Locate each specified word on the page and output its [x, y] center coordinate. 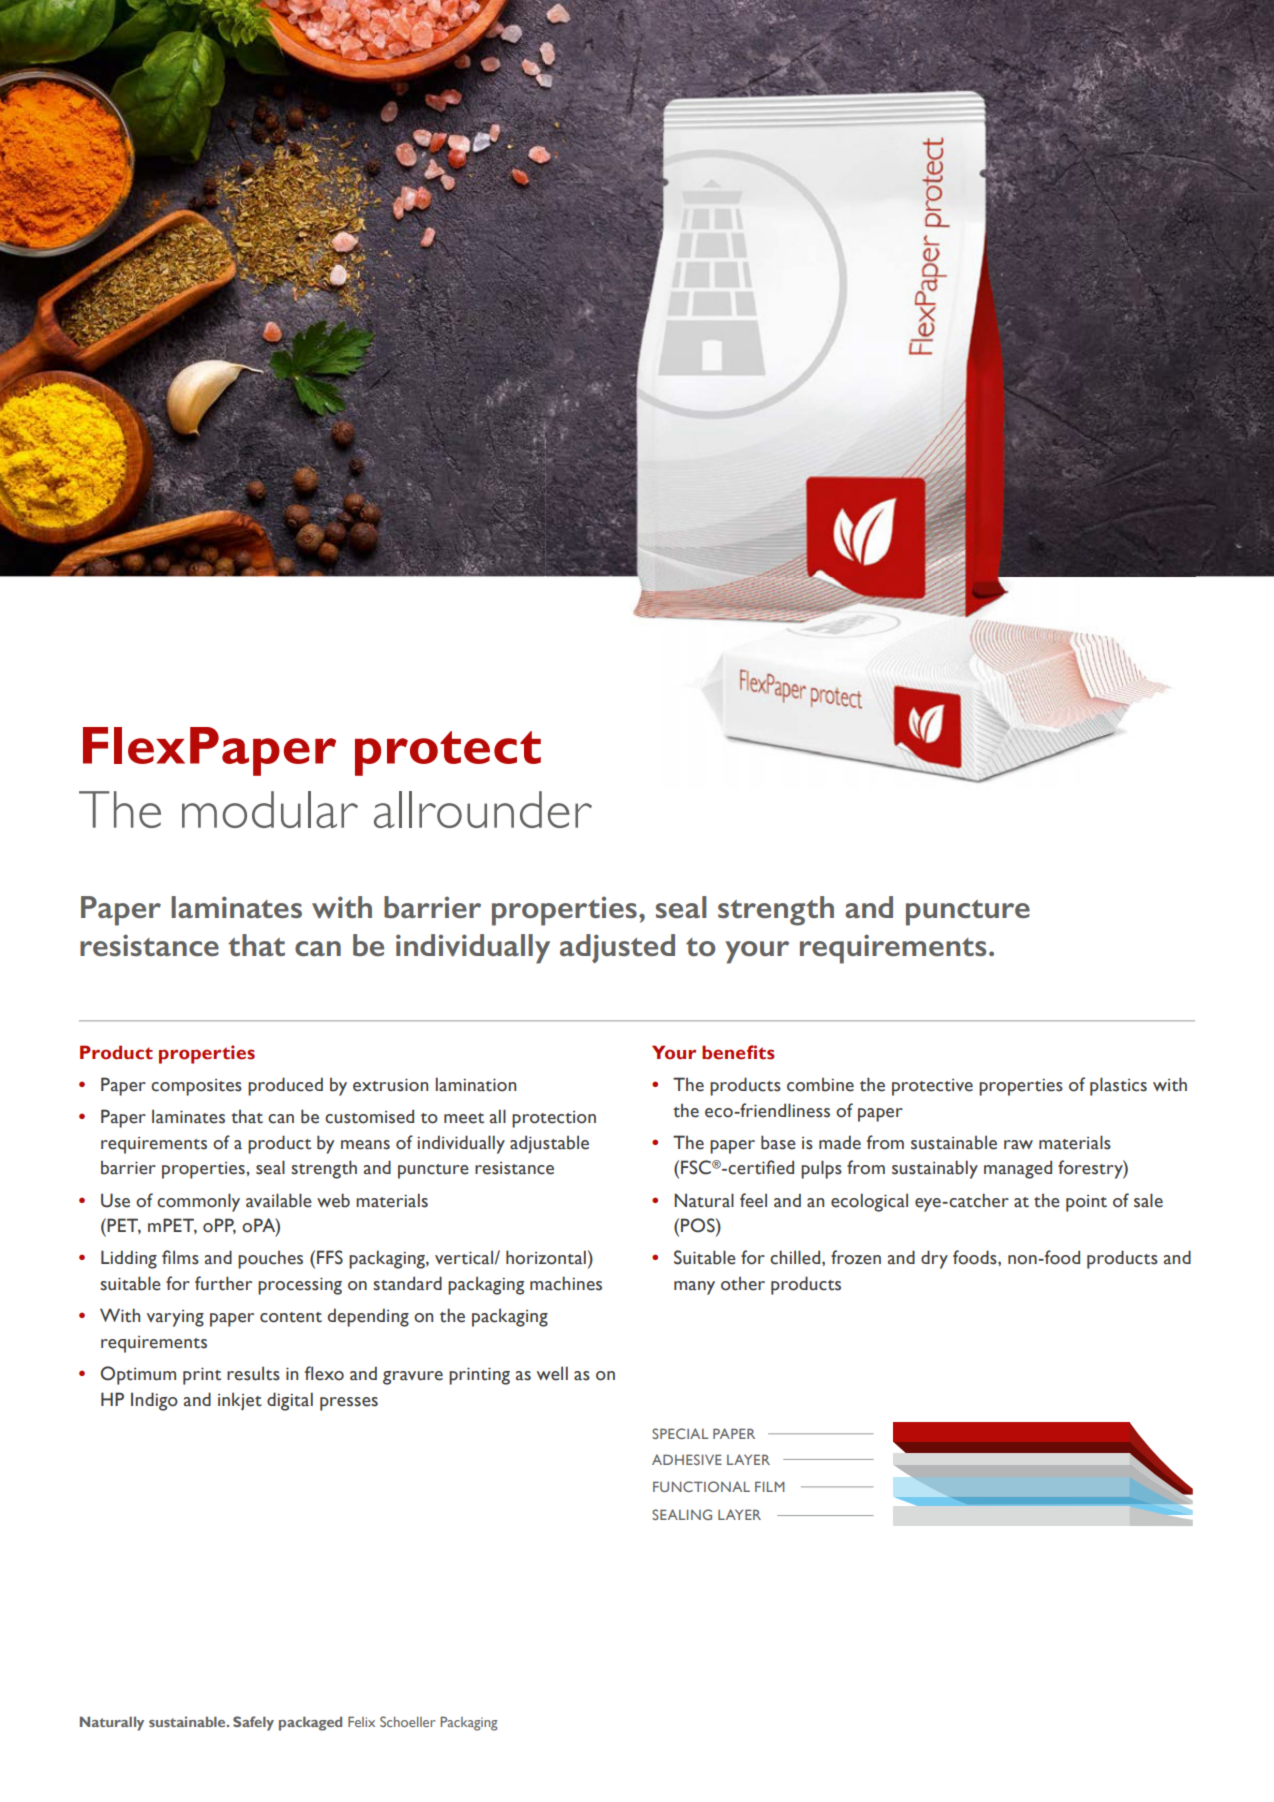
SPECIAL [680, 1433]
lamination [476, 1084]
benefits [738, 1052]
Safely [253, 1723]
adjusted [617, 948]
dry [934, 1259]
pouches [270, 1260]
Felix [361, 1721]
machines [566, 1283]
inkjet [240, 1402]
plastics [1118, 1086]
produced [285, 1086]
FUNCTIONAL [701, 1486]
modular [270, 809]
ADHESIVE [687, 1459]
